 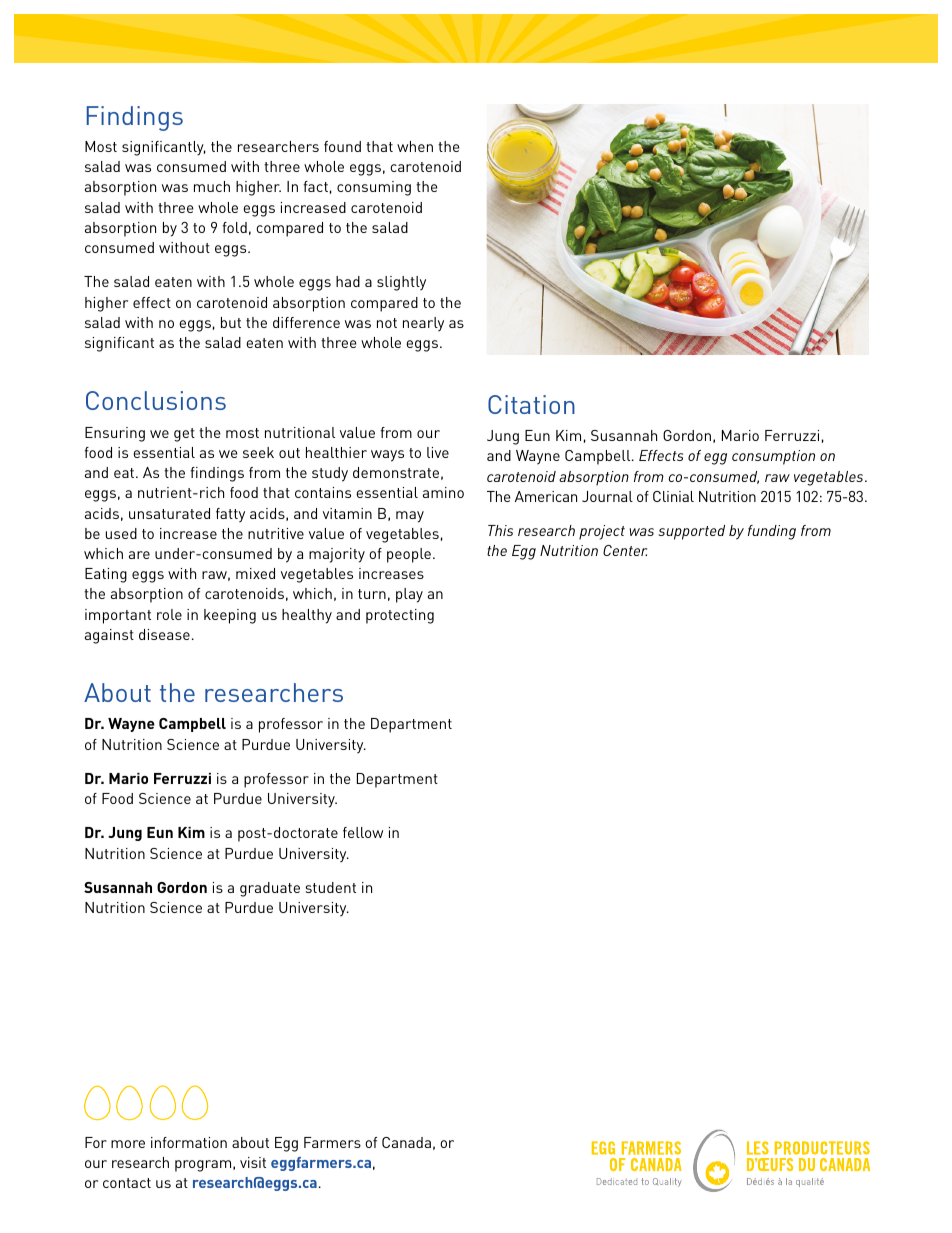 I want to click on consuming, so click(x=374, y=188).
